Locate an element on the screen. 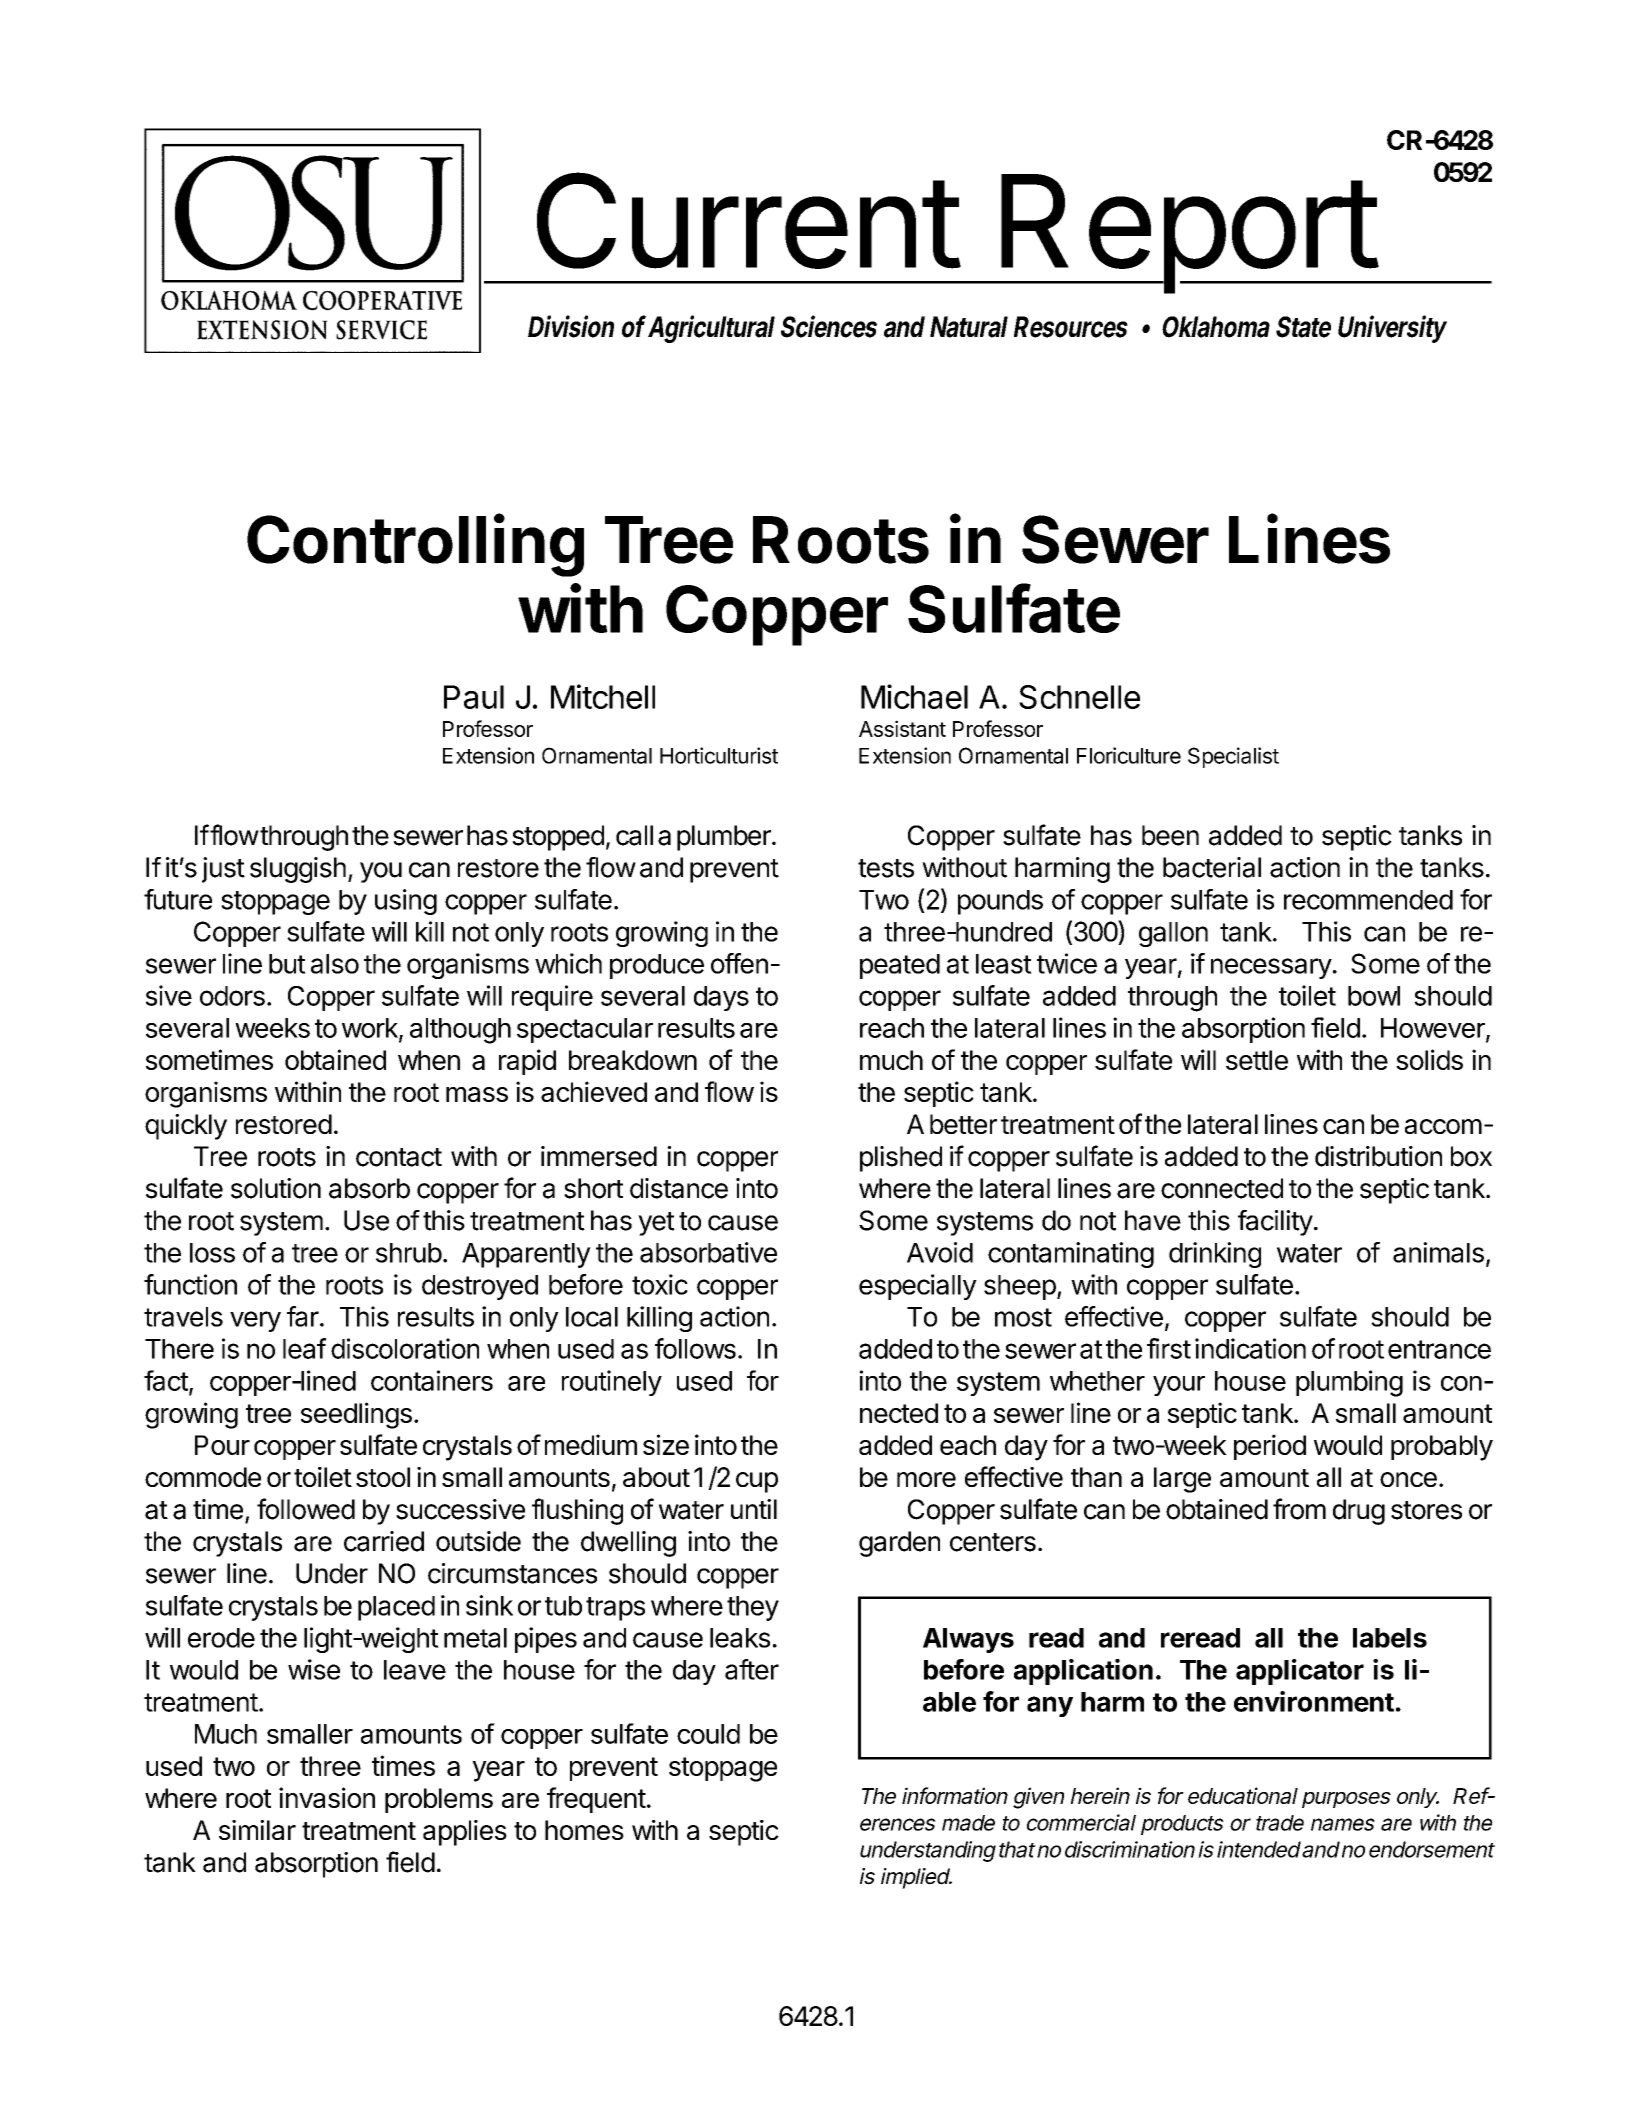 The image size is (1636, 2118). recommended is located at coordinates (1368, 900).
